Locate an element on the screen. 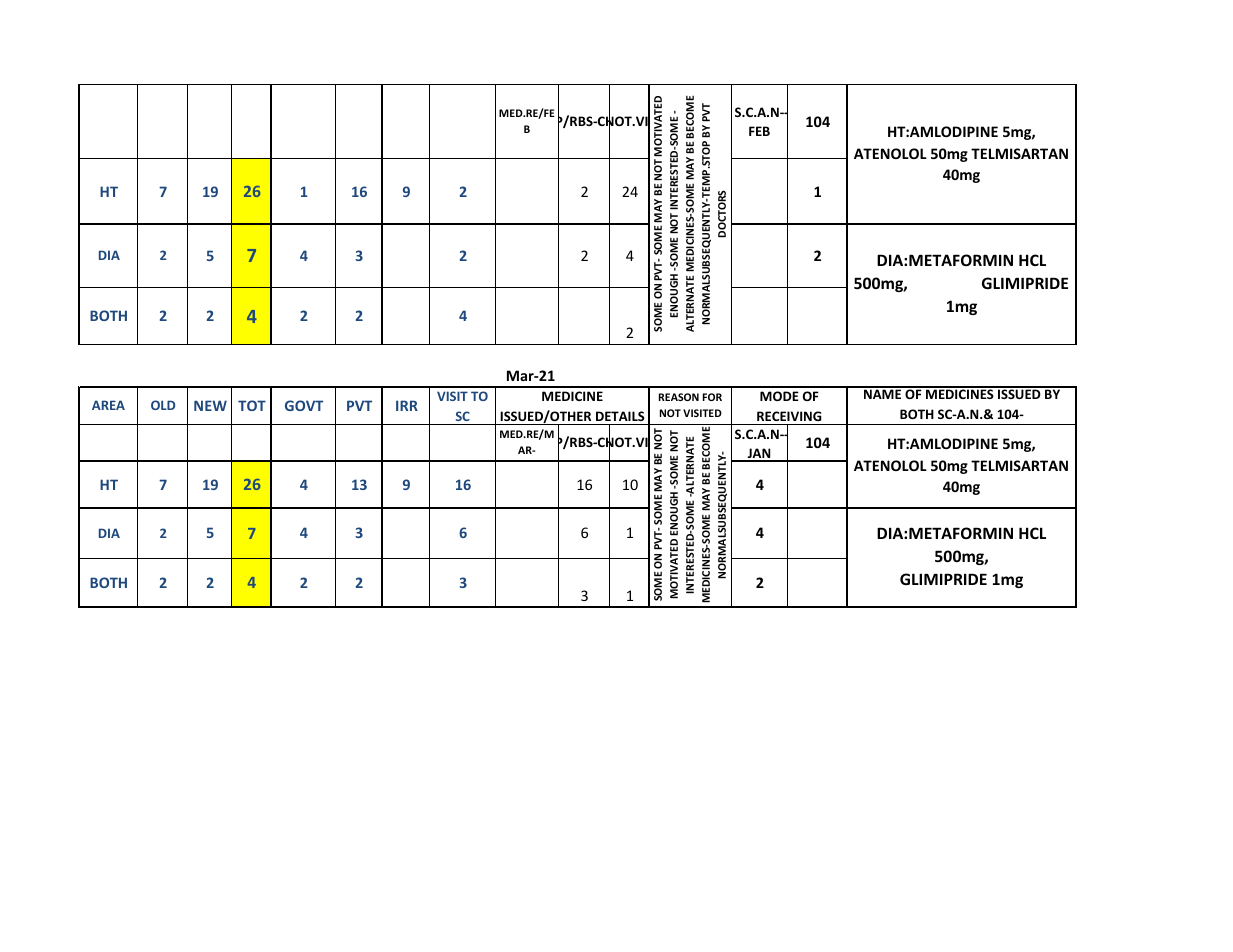 This screenshot has height=952, width=1233. GOVT is located at coordinates (304, 405).
